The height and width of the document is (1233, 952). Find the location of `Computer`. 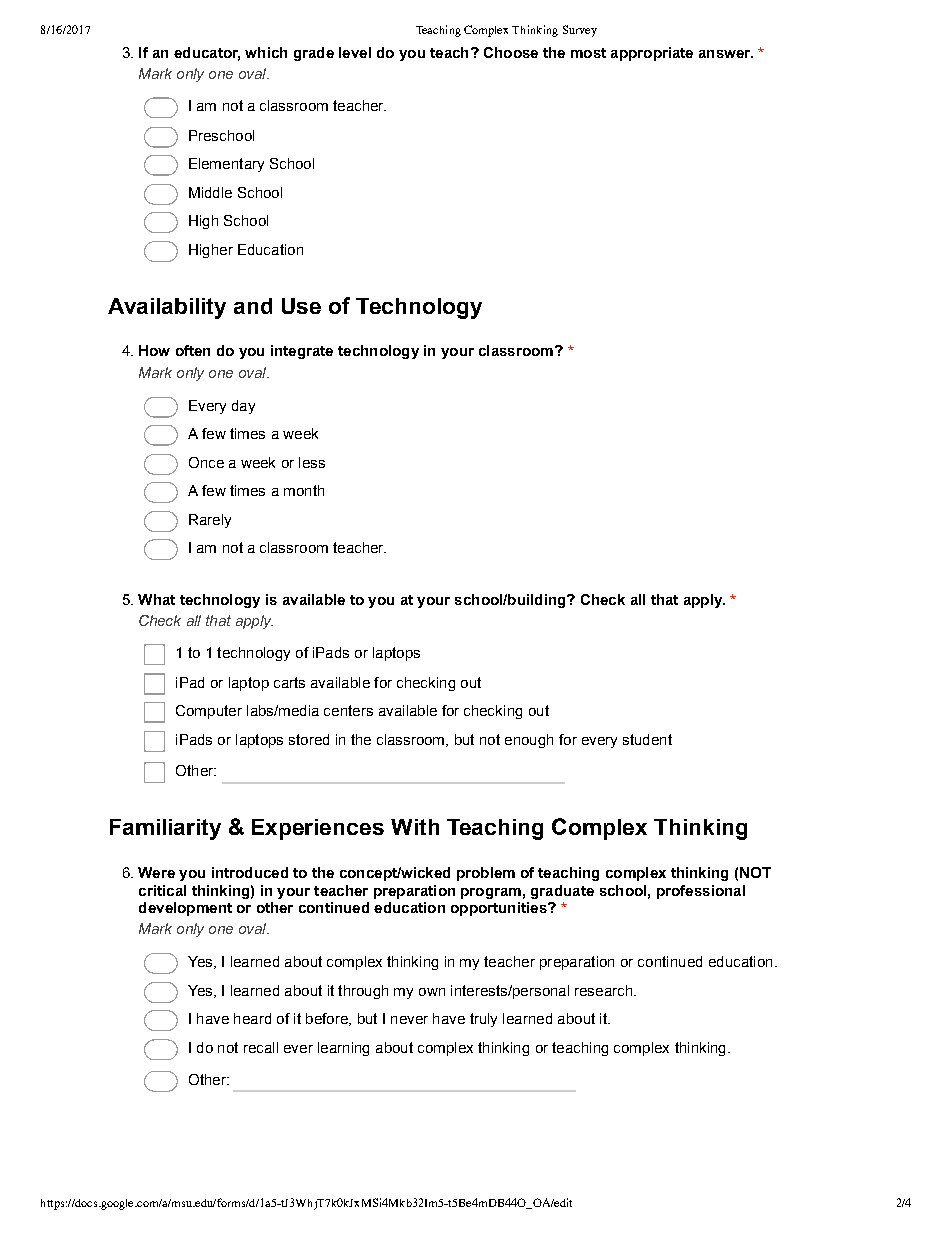

Computer is located at coordinates (209, 712).
